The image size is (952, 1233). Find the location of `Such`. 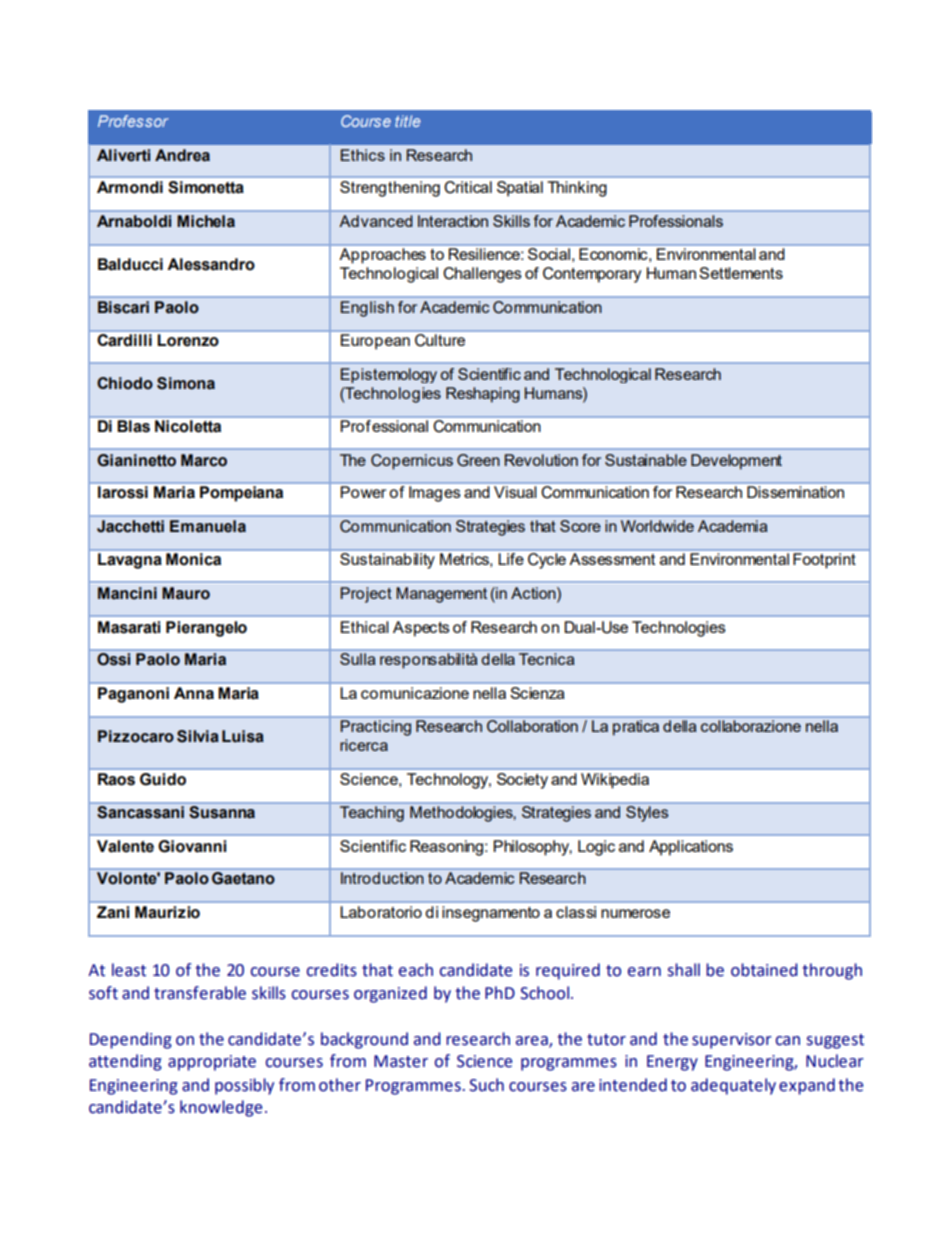

Such is located at coordinates (486, 1085).
